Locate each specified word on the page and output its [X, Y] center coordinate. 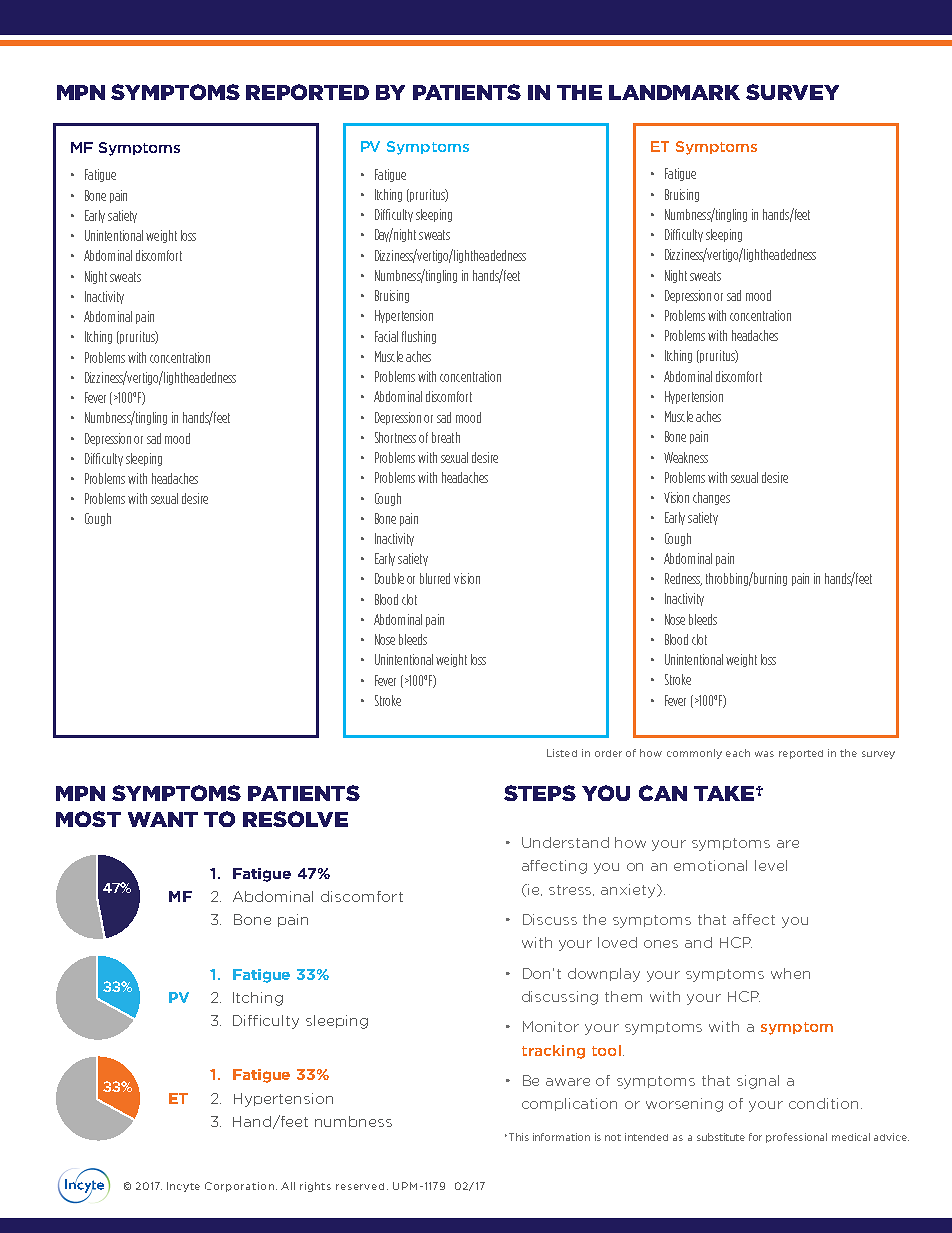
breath [446, 437]
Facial [386, 336]
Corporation [239, 1187]
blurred [435, 578]
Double [389, 578]
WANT [163, 819]
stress [571, 890]
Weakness [686, 457]
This [517, 1137]
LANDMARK [674, 92]
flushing [419, 337]
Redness [683, 579]
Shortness [395, 437]
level [771, 865]
